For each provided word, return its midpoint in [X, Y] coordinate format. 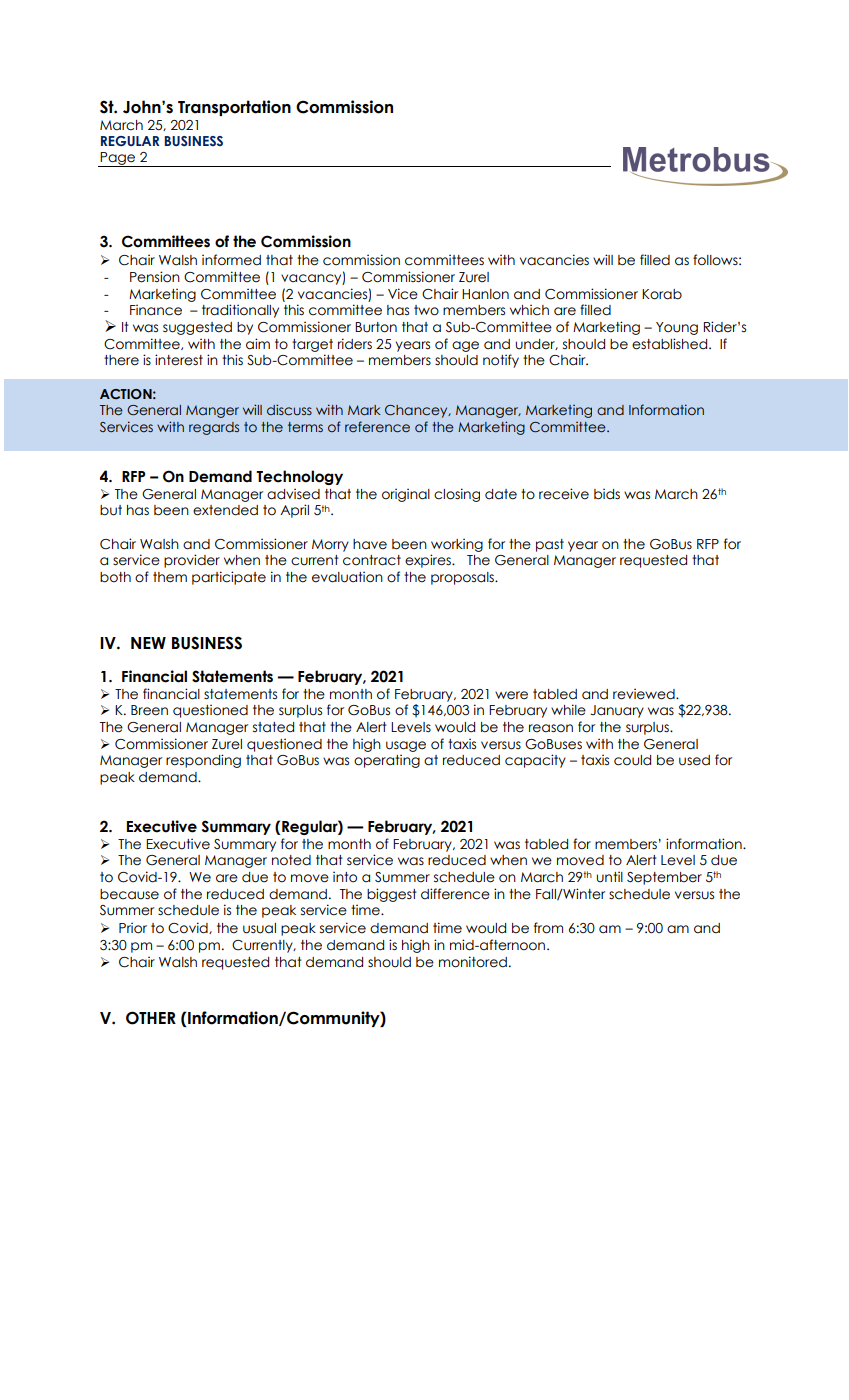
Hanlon [485, 294]
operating [387, 761]
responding [203, 761]
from [548, 928]
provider [192, 561]
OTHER [151, 1018]
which [529, 310]
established [671, 344]
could [632, 760]
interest [179, 360]
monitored [473, 962]
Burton [376, 327]
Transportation [234, 108]
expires [429, 561]
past [550, 545]
